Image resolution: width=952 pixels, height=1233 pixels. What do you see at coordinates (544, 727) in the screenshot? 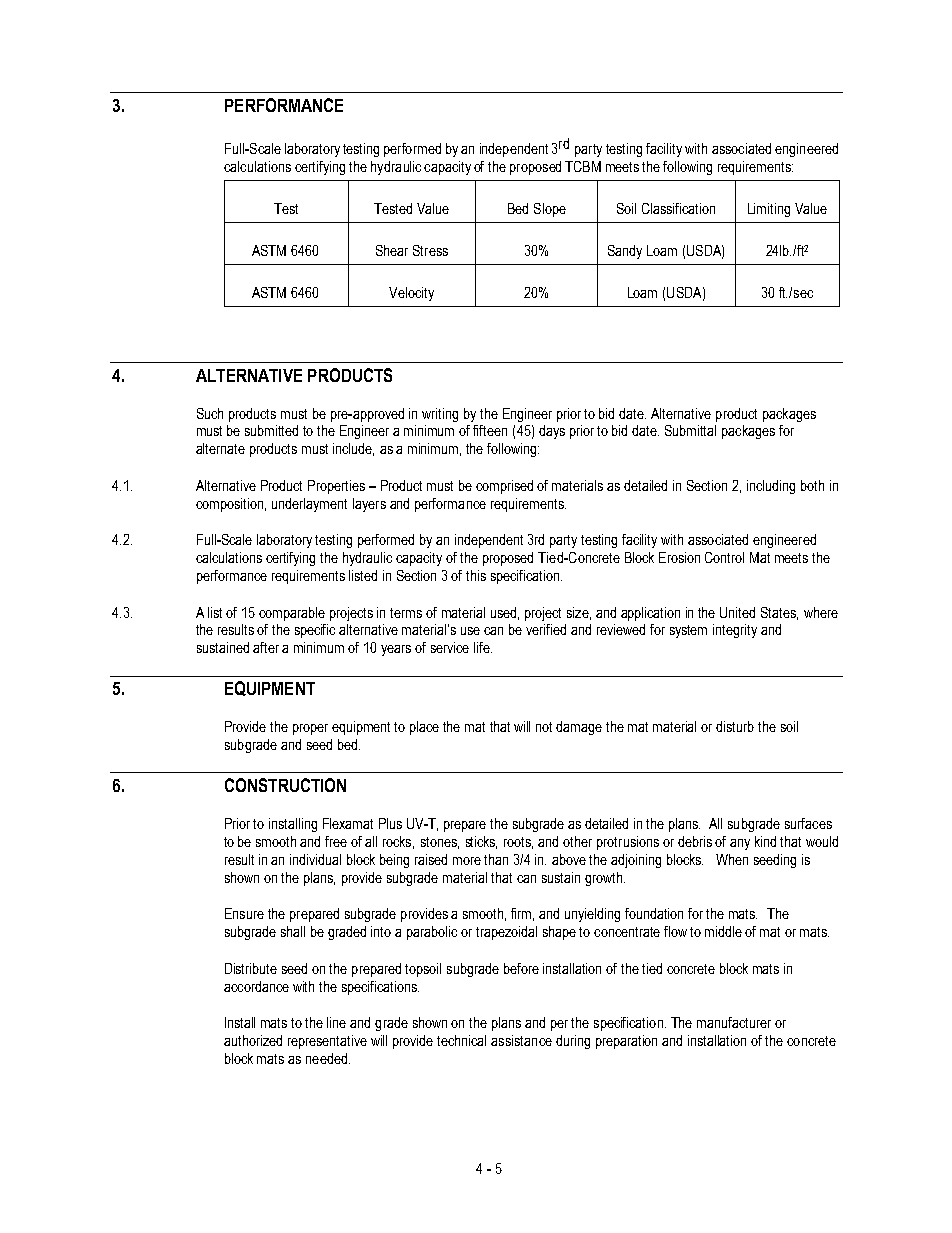
I see `not` at bounding box center [544, 727].
